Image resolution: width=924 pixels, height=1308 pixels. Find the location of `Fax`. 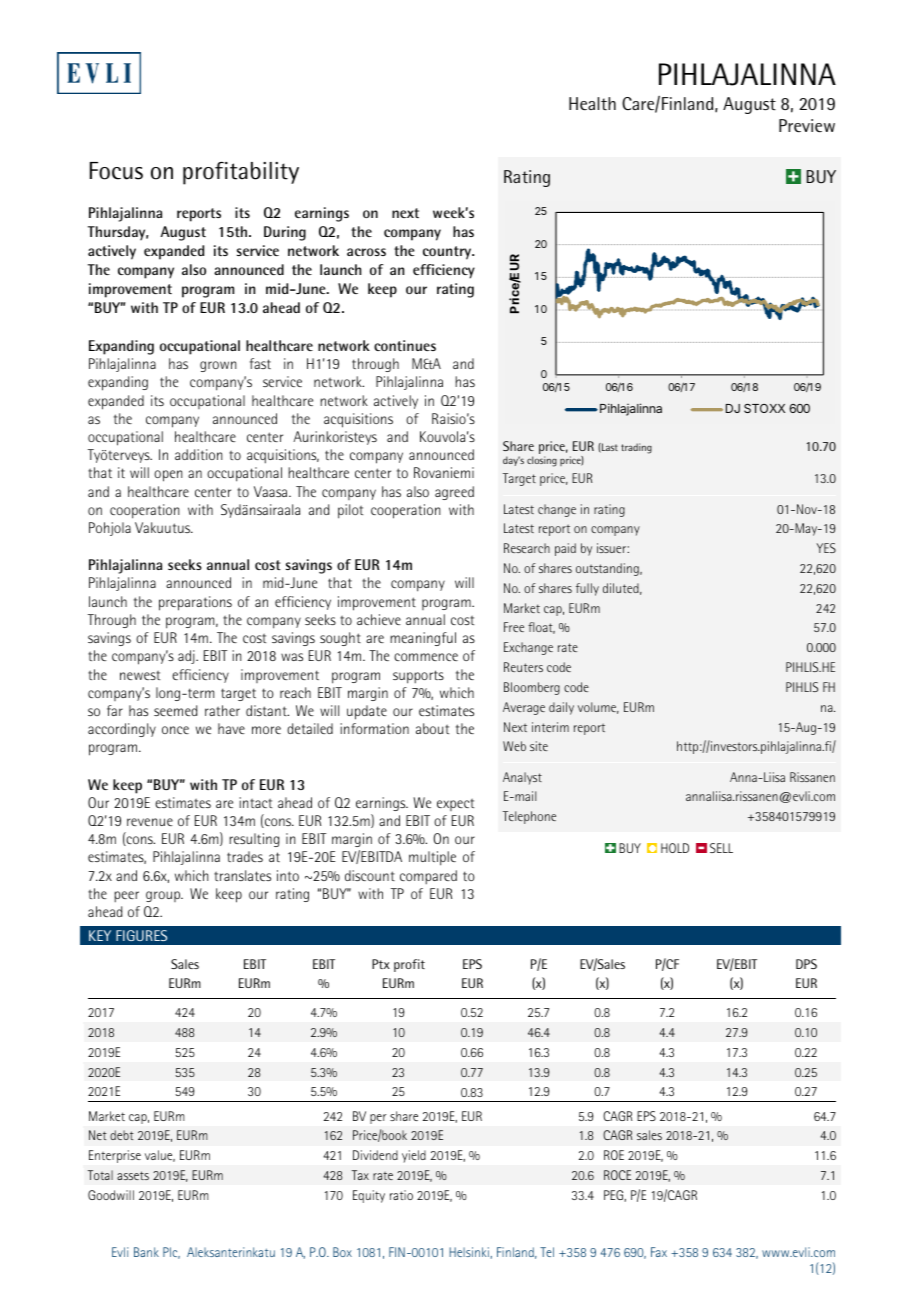

Fax is located at coordinates (659, 1252).
